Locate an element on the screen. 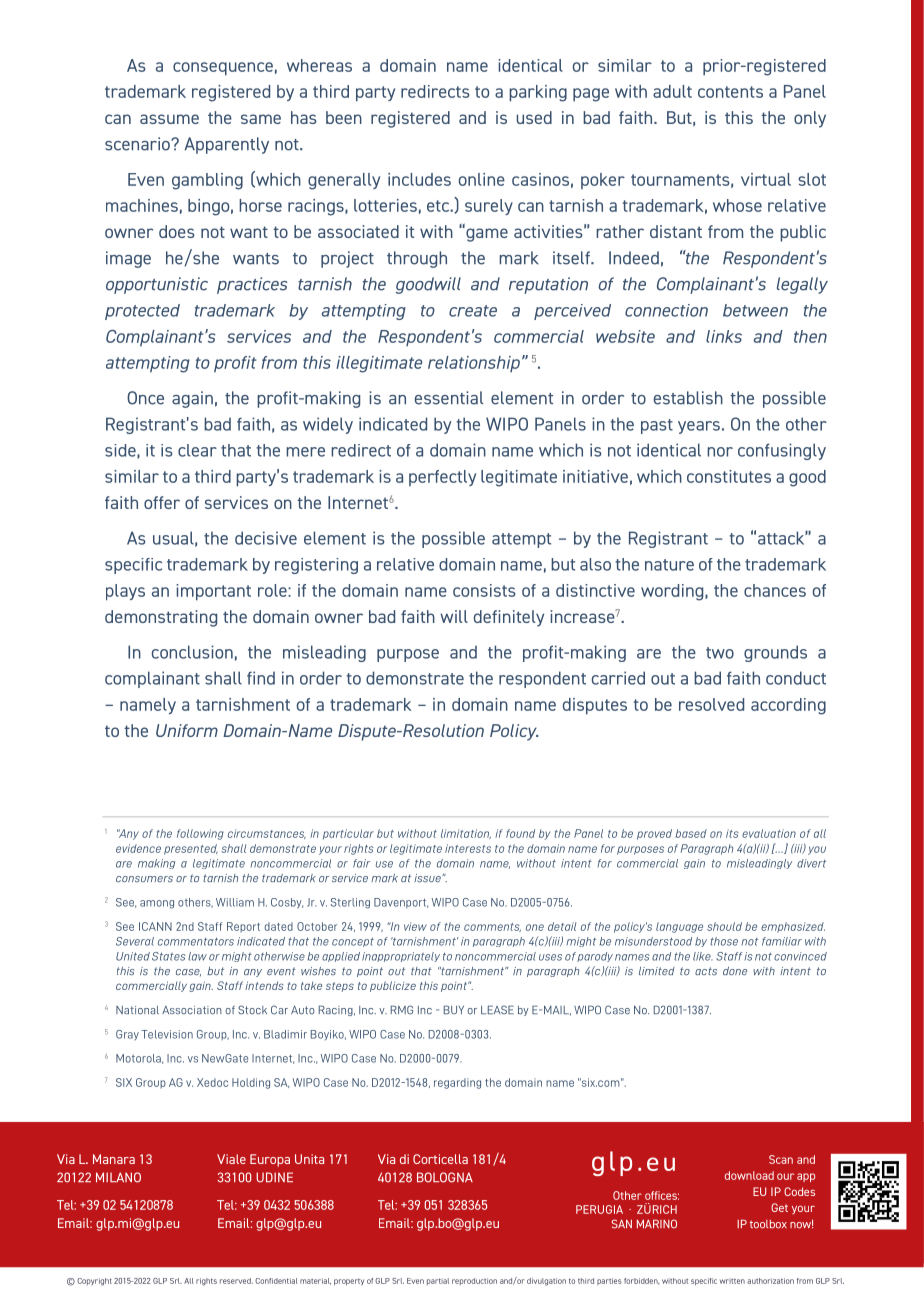 The width and height of the screenshot is (924, 1308). partial is located at coordinates (438, 1281).
